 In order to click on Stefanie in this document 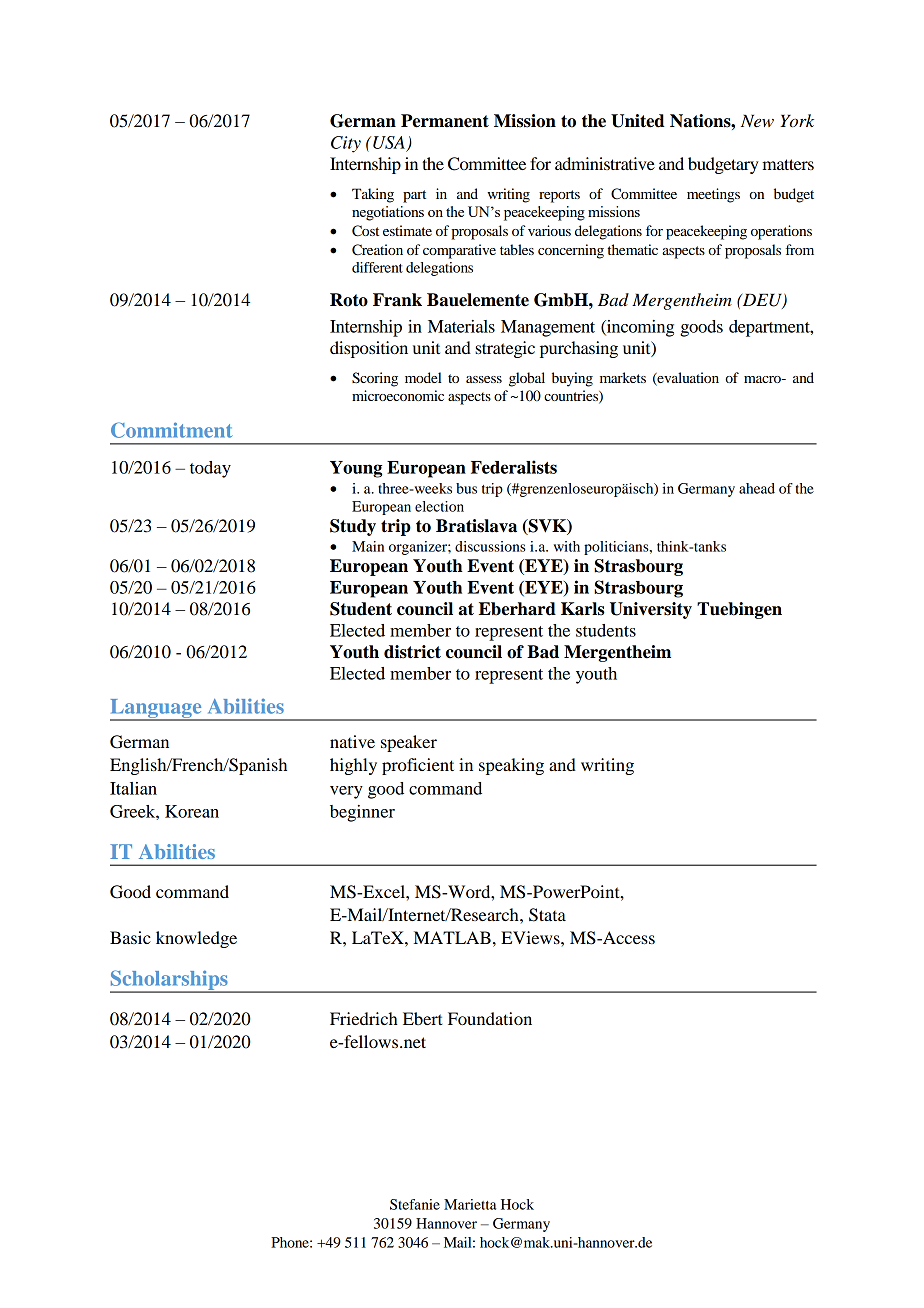, I will do `click(415, 1204)`.
